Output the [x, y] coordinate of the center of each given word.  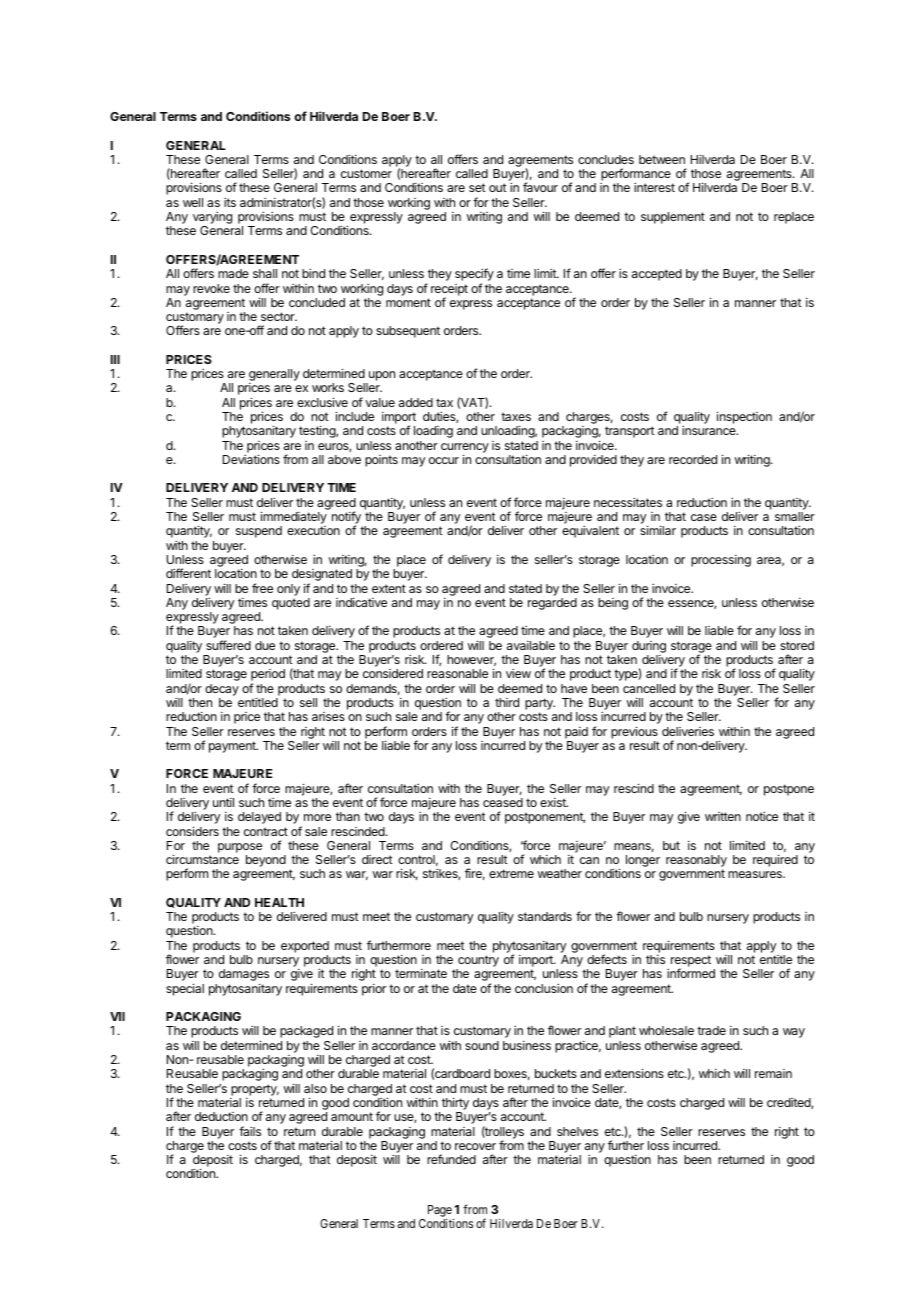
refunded [451, 1159]
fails [250, 1131]
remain [773, 1073]
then [200, 702]
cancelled [649, 688]
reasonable [457, 673]
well [193, 202]
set [477, 187]
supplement [673, 218]
